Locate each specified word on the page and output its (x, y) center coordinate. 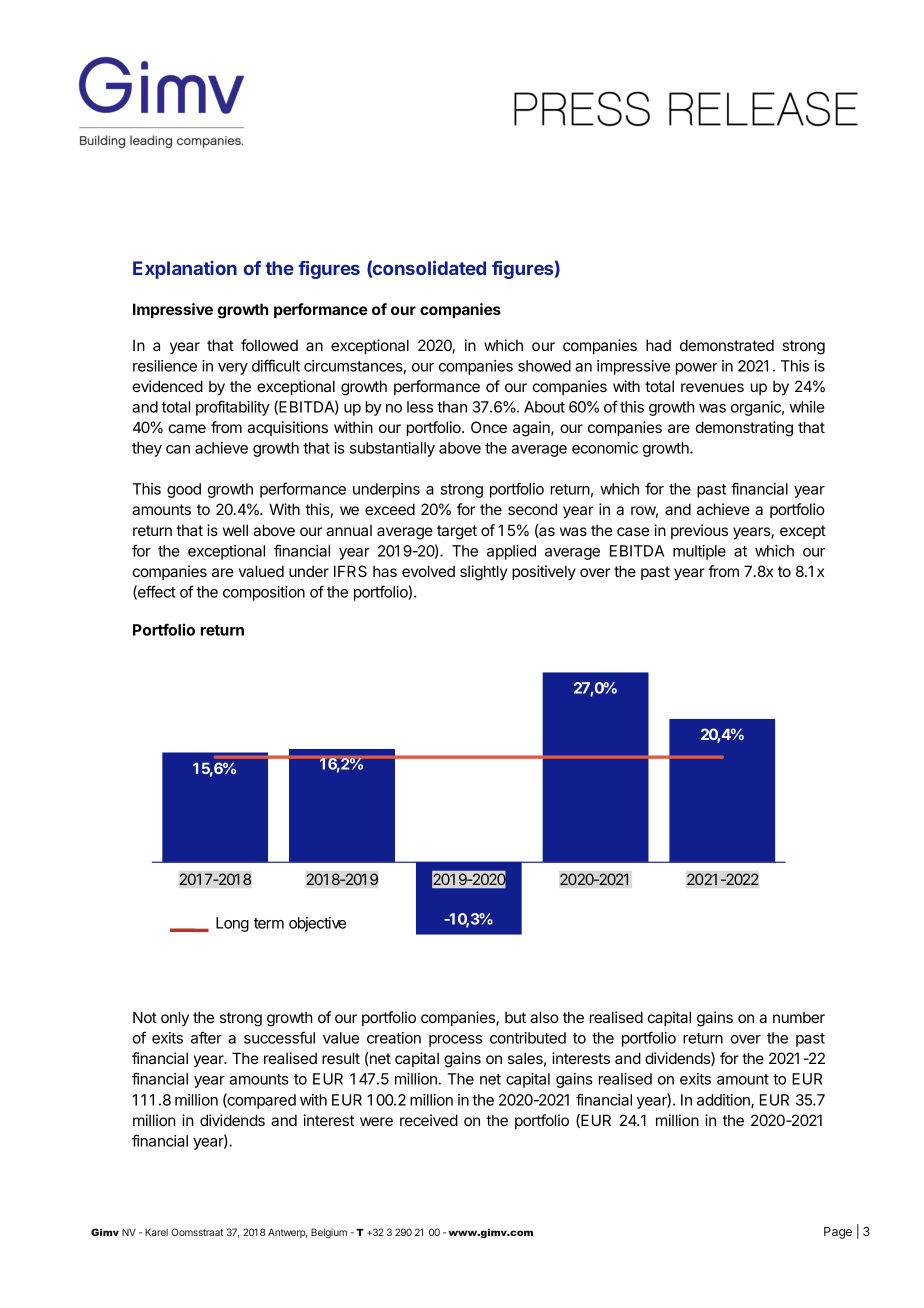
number (799, 1017)
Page (838, 1233)
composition (264, 593)
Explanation (185, 270)
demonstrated (727, 345)
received (429, 1120)
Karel (156, 1232)
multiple (699, 552)
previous (699, 531)
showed (544, 366)
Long (232, 924)
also (544, 1017)
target (457, 532)
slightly (484, 573)
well (235, 530)
